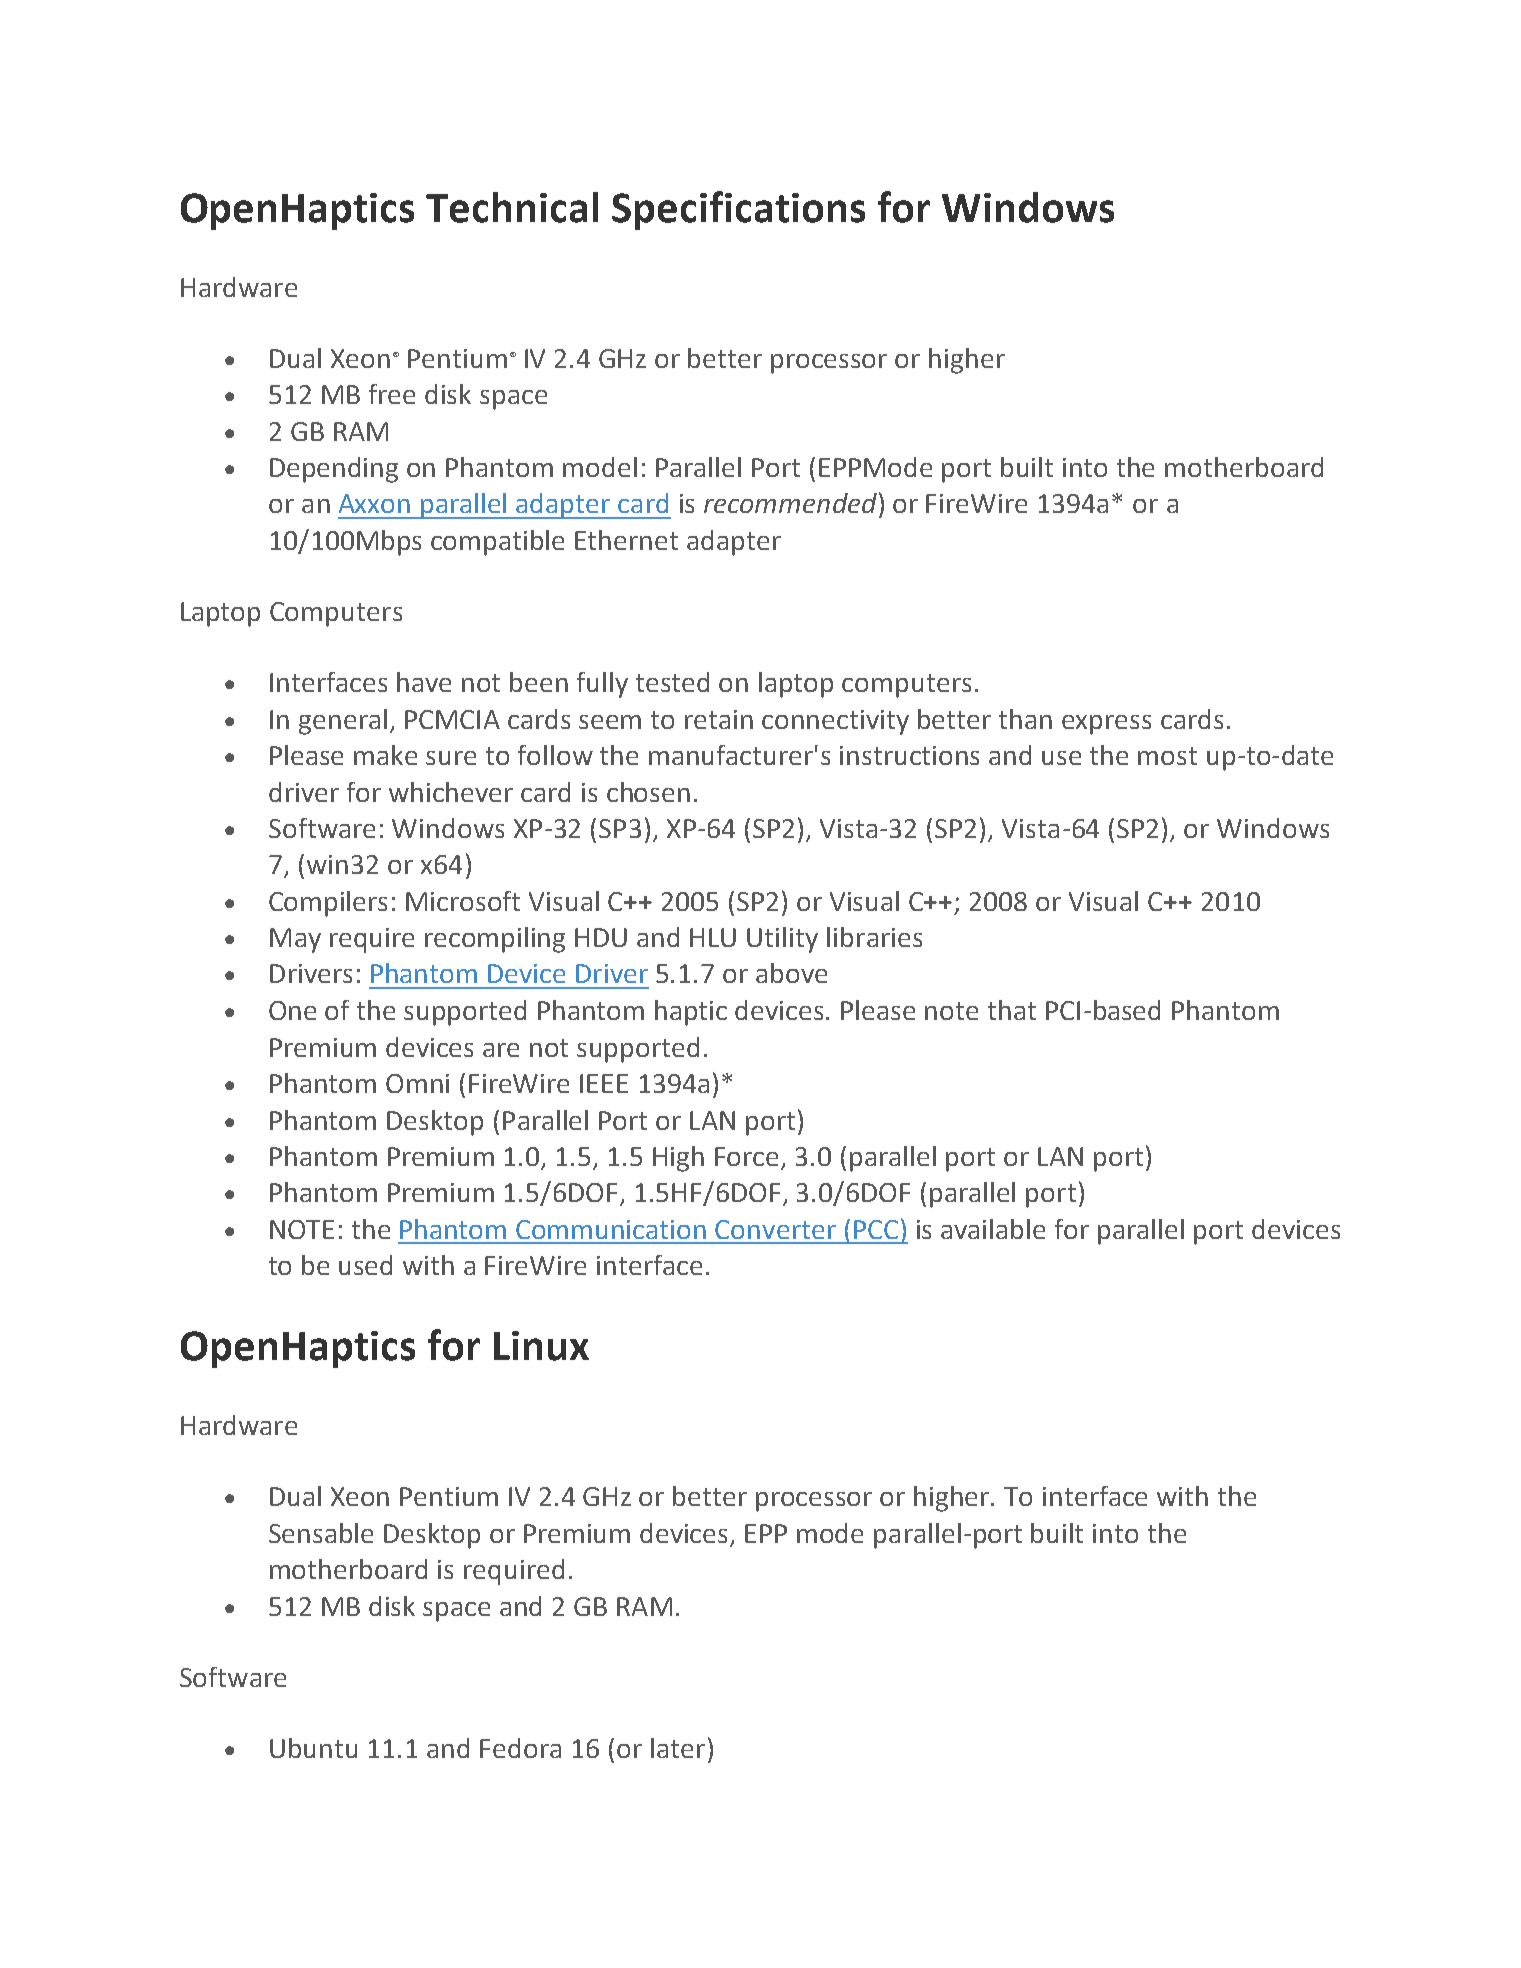 The height and width of the screenshot is (1968, 1521). I want to click on tested, so click(672, 682).
